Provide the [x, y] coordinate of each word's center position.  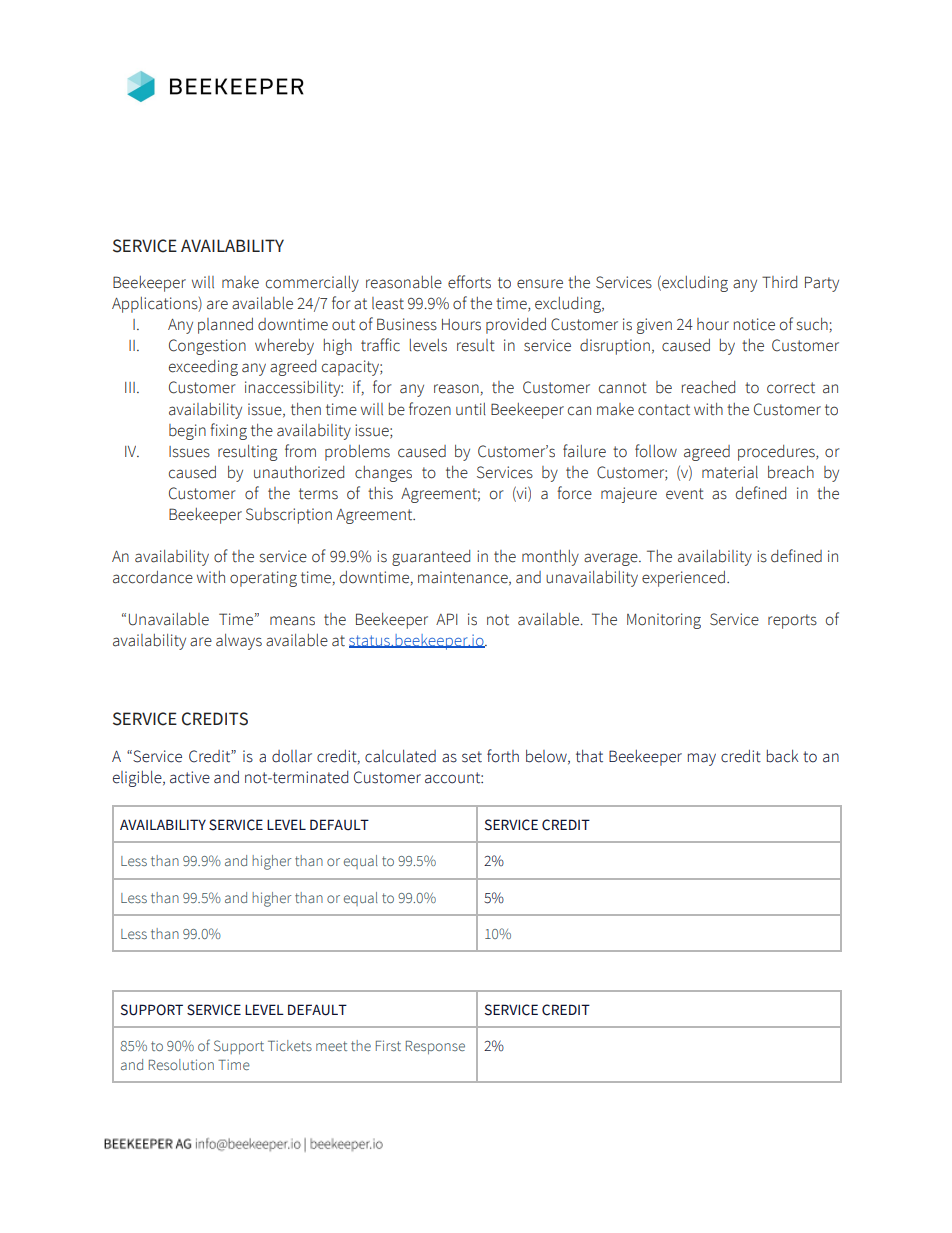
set [472, 757]
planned [225, 326]
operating [263, 579]
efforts [469, 282]
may [702, 759]
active [190, 777]
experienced [683, 579]
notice [754, 324]
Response [435, 1047]
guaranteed [431, 558]
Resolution [181, 1064]
